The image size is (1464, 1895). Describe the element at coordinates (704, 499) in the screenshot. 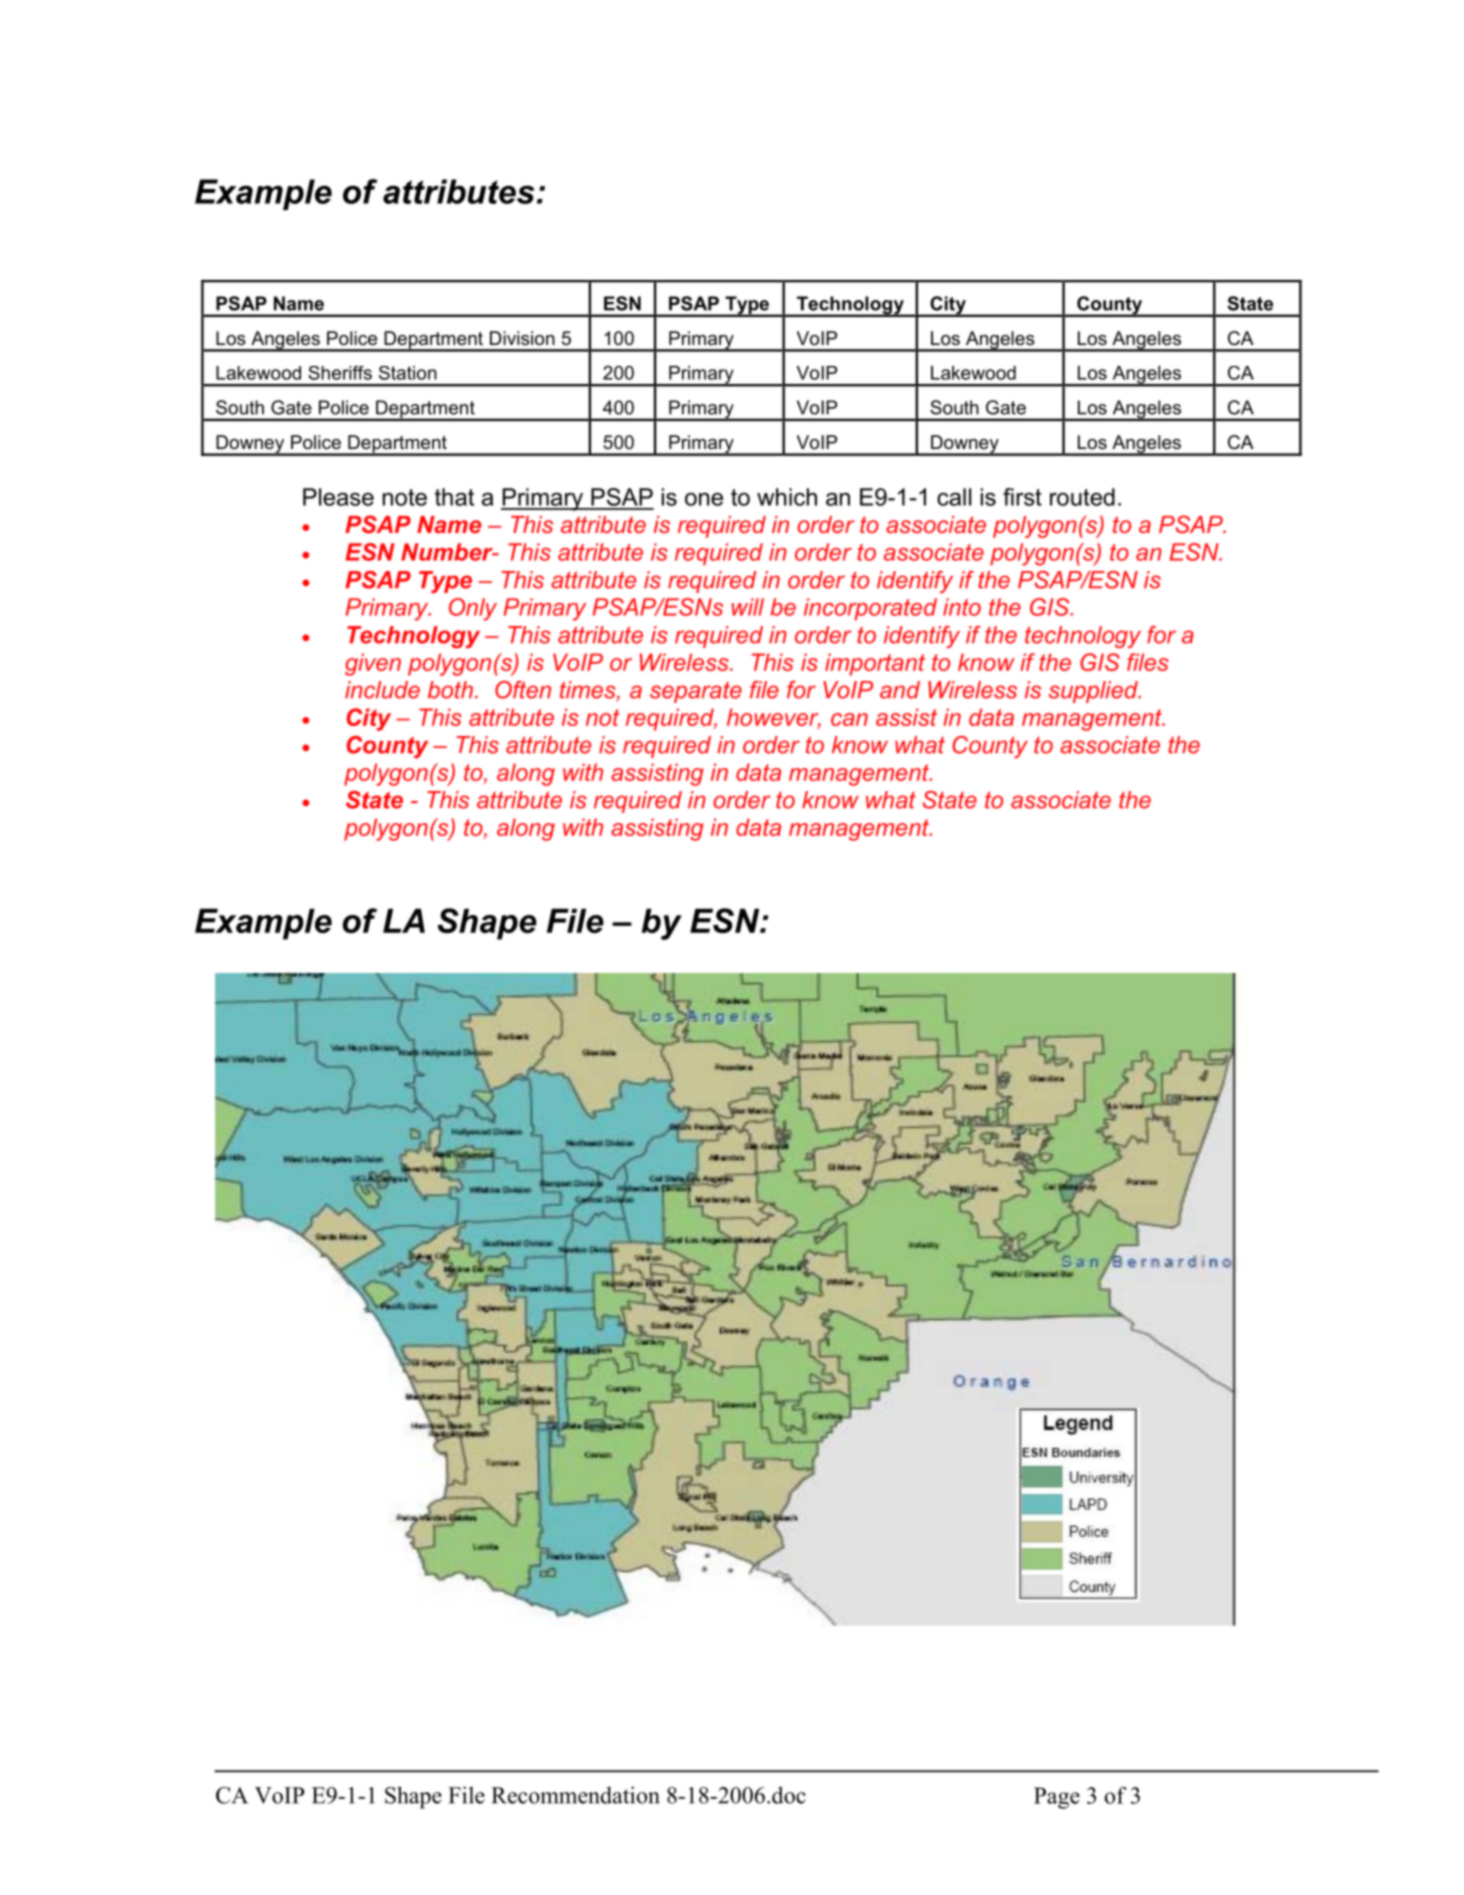

I see `one` at that location.
